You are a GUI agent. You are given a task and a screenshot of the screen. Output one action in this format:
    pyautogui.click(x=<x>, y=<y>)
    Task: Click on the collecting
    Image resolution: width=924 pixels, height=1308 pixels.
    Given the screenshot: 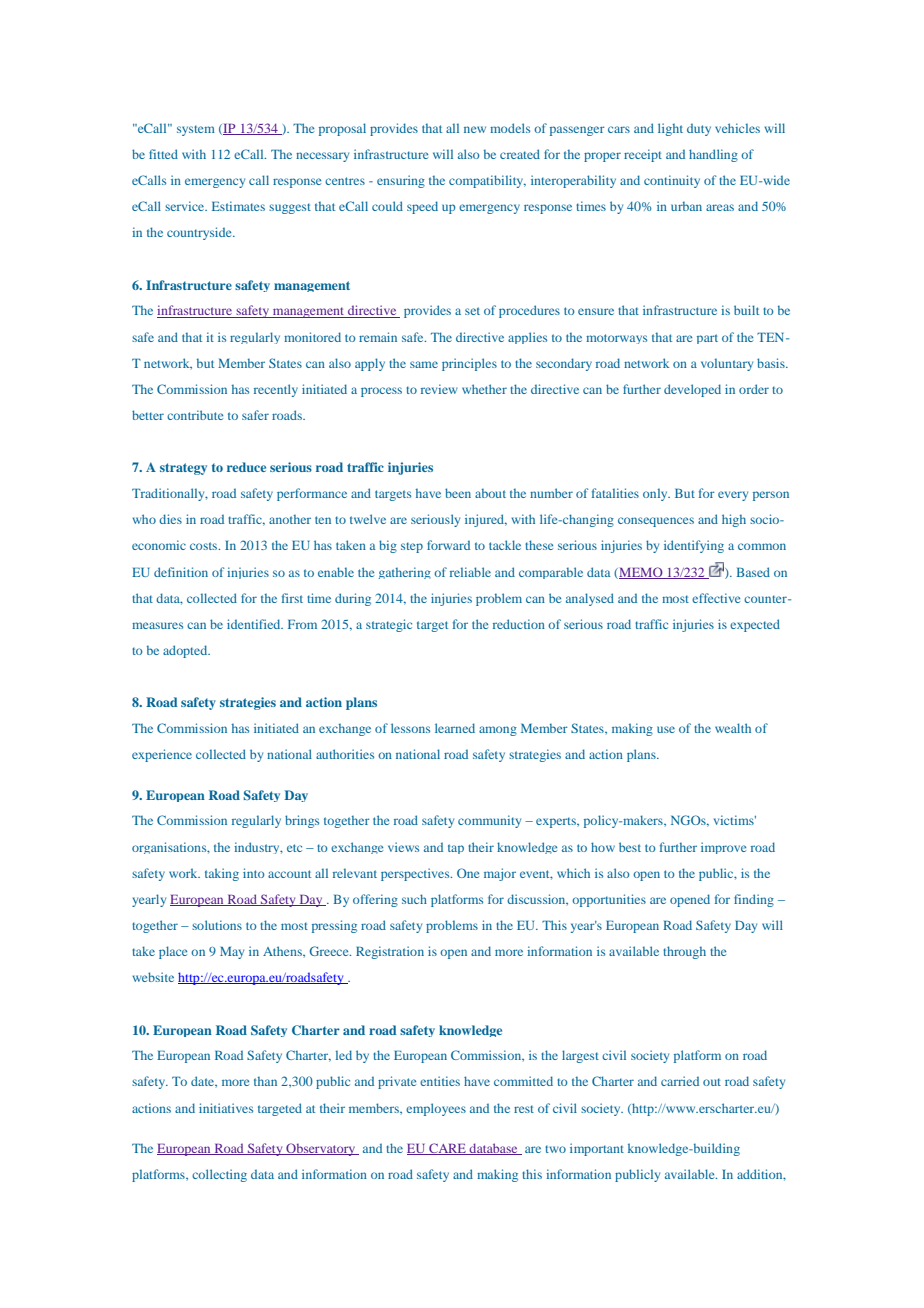 What is the action you would take?
    pyautogui.click(x=219, y=1175)
